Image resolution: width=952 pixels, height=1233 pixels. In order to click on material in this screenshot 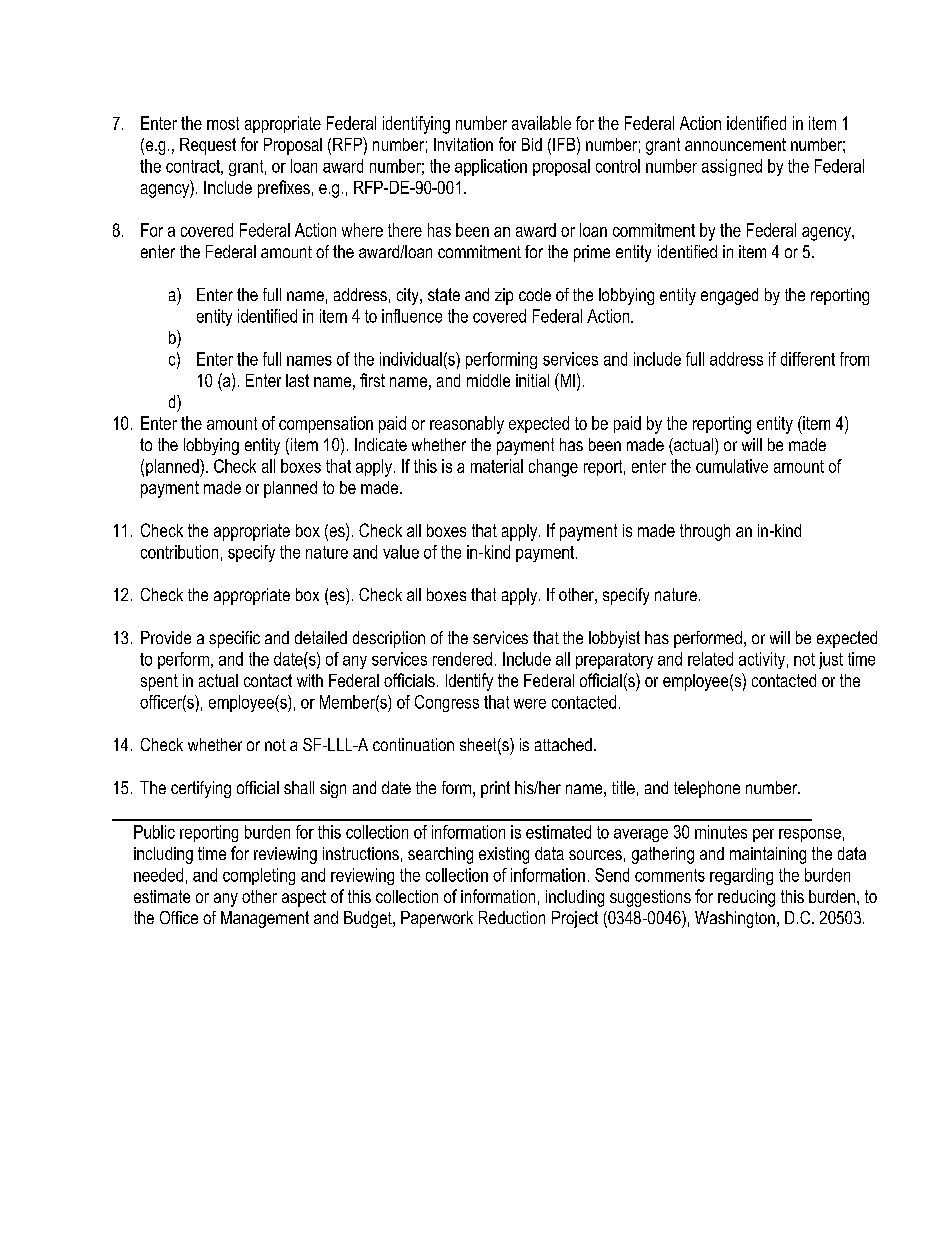, I will do `click(497, 466)`.
